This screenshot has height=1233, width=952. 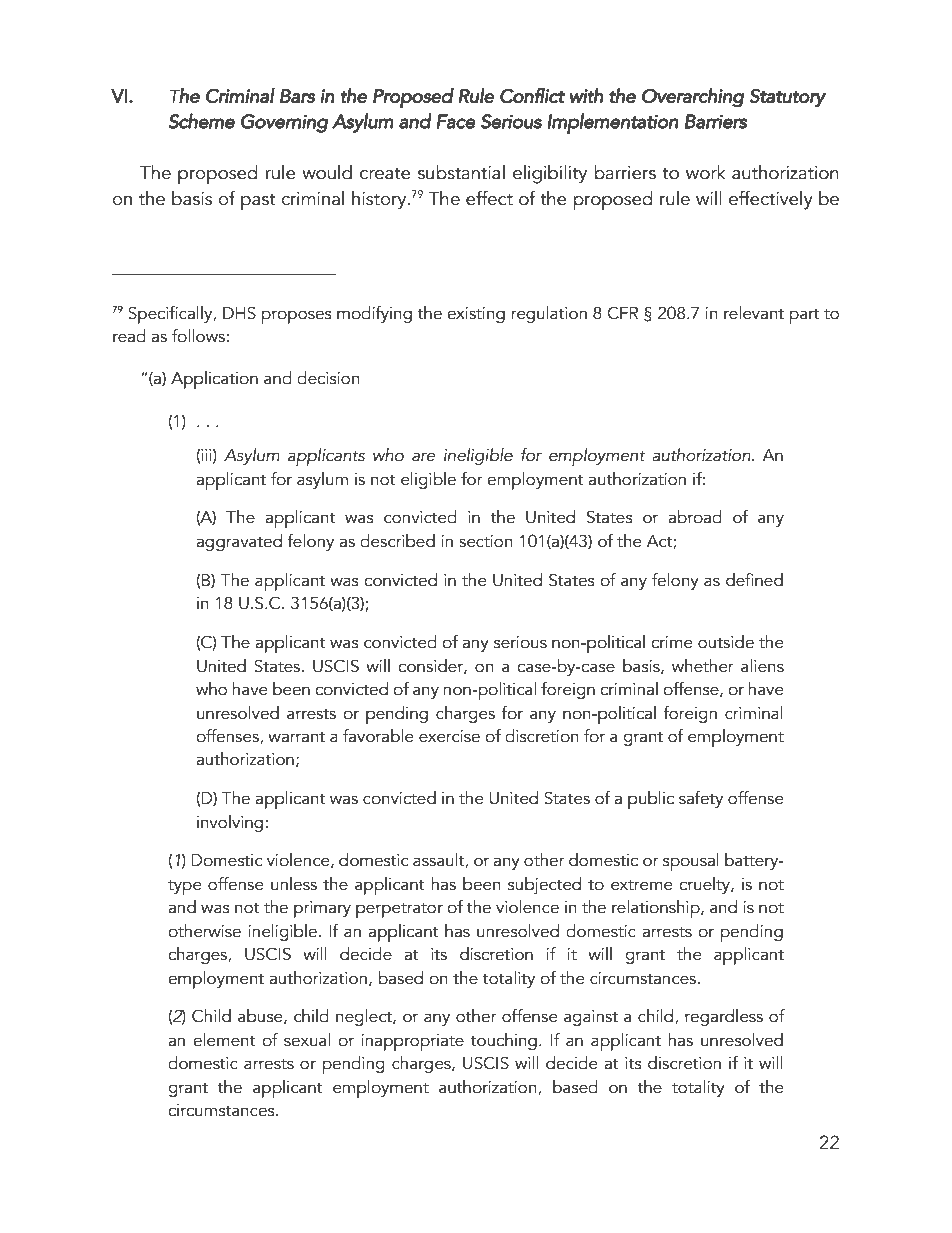 I want to click on aggravated, so click(x=239, y=542).
